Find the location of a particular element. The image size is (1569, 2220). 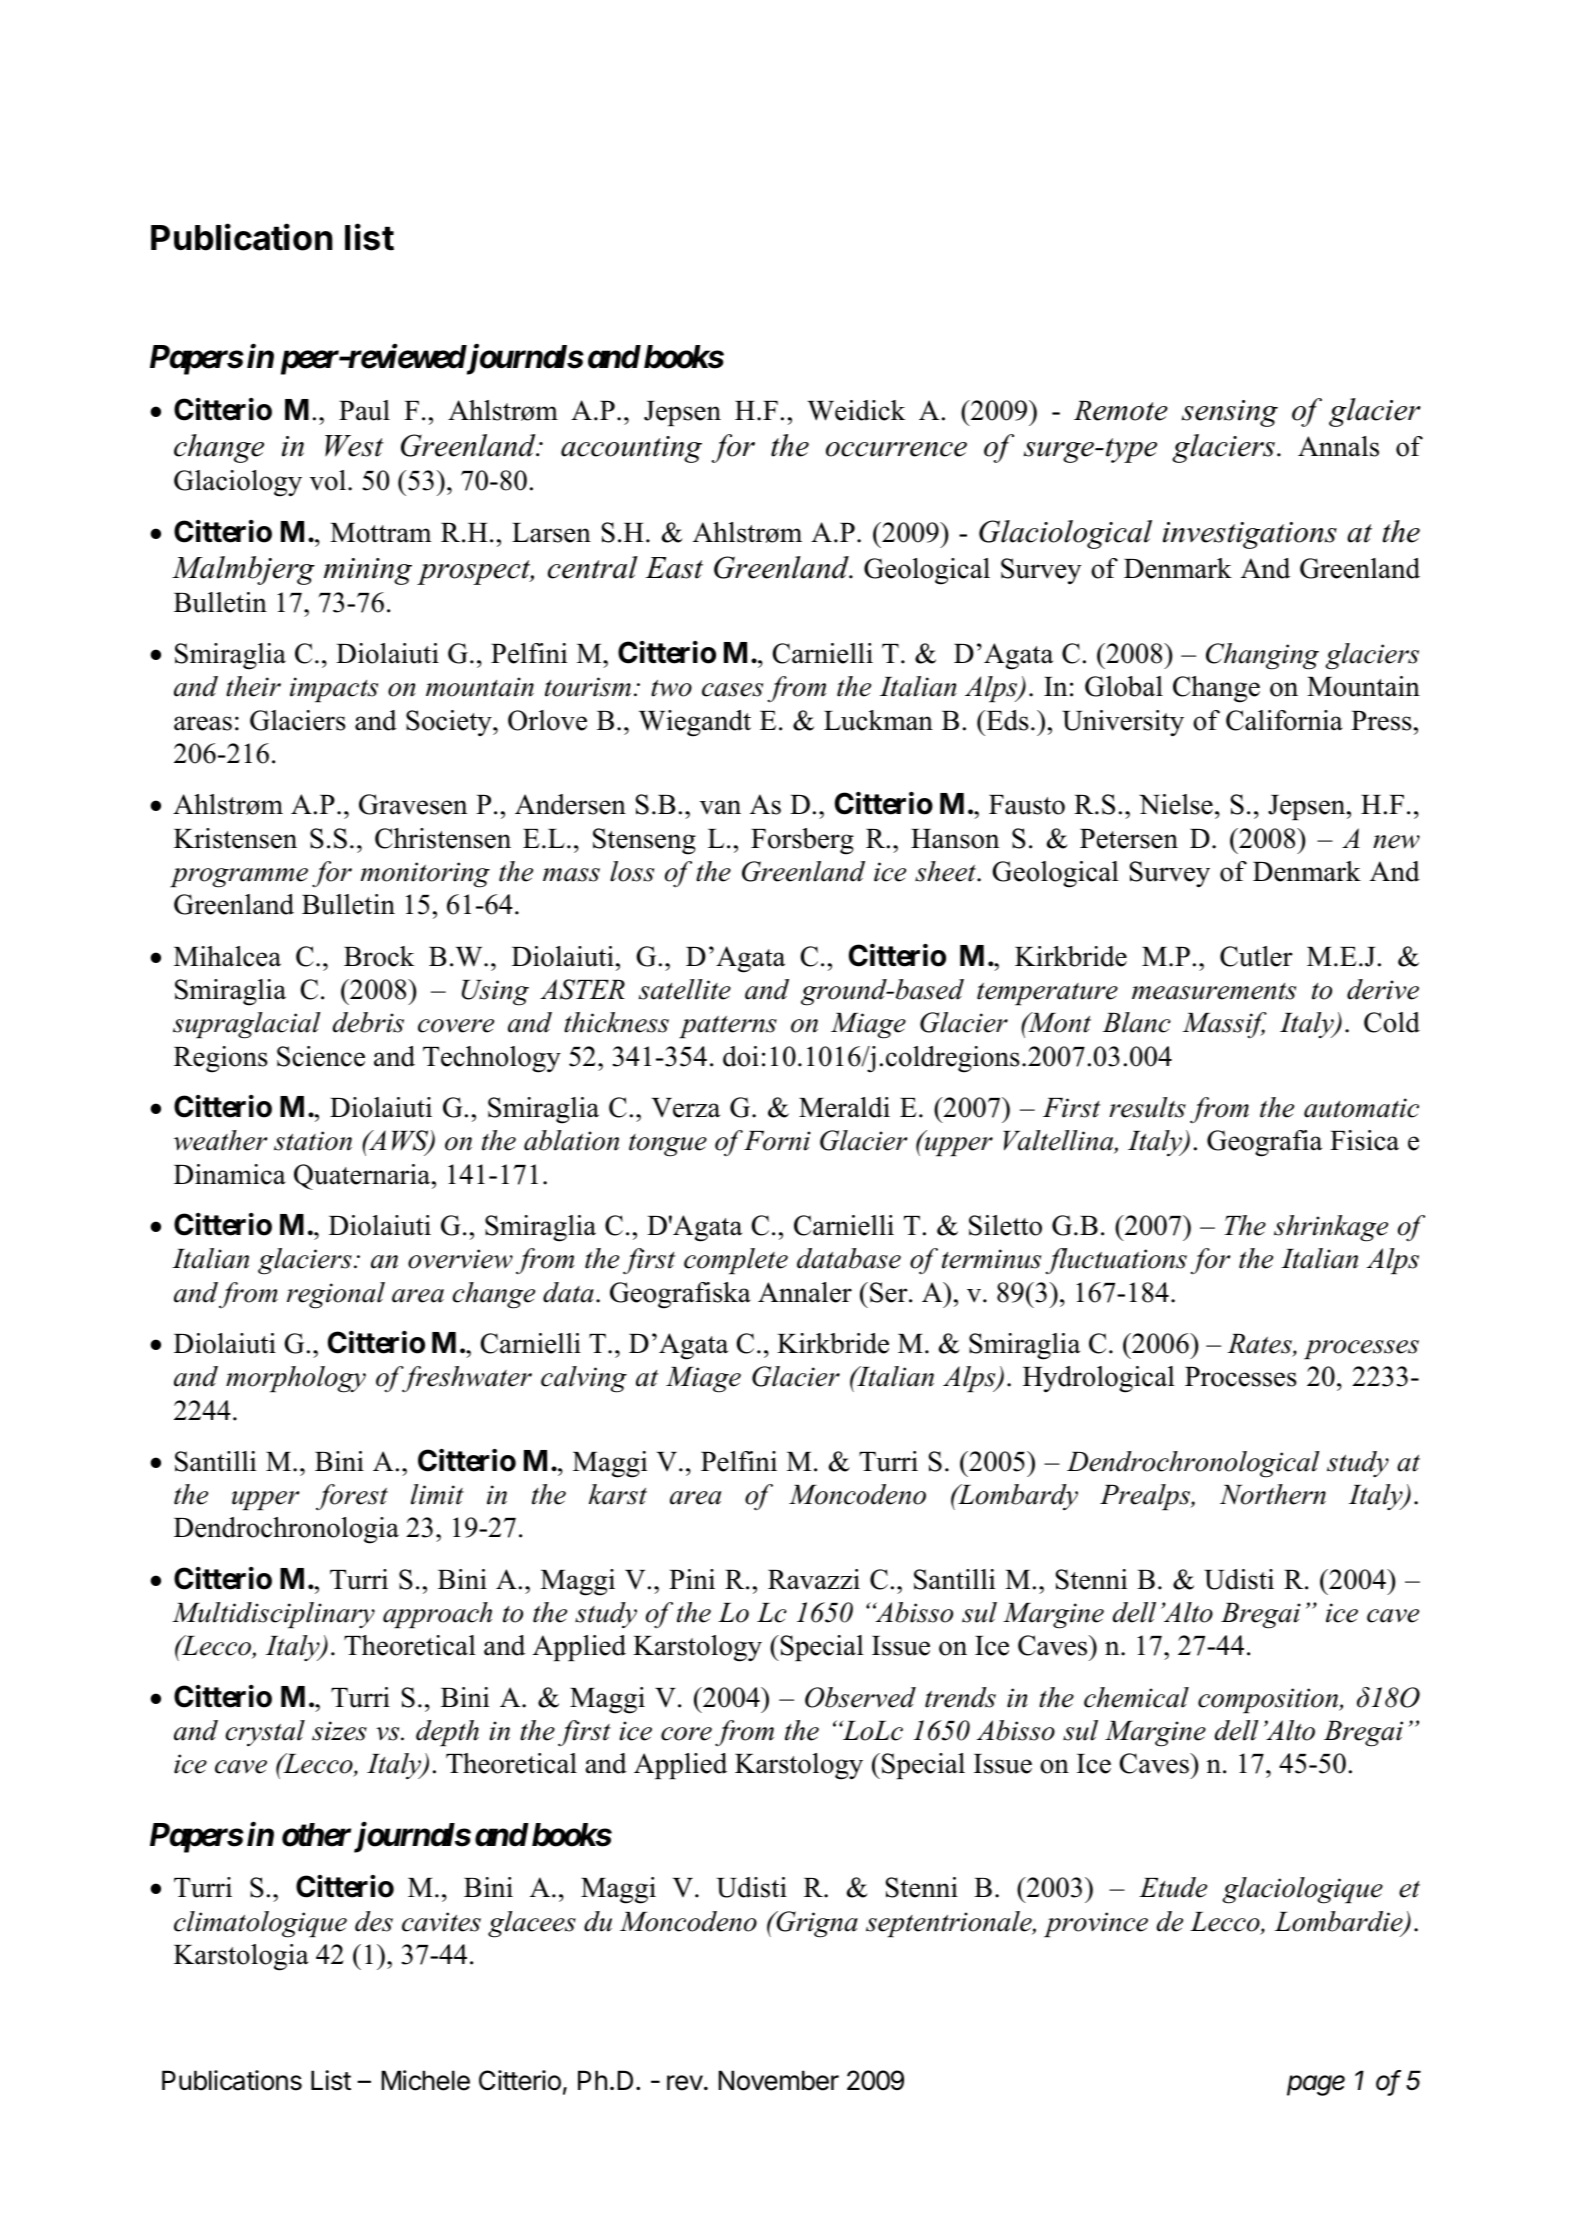

Northern is located at coordinates (1273, 1494).
